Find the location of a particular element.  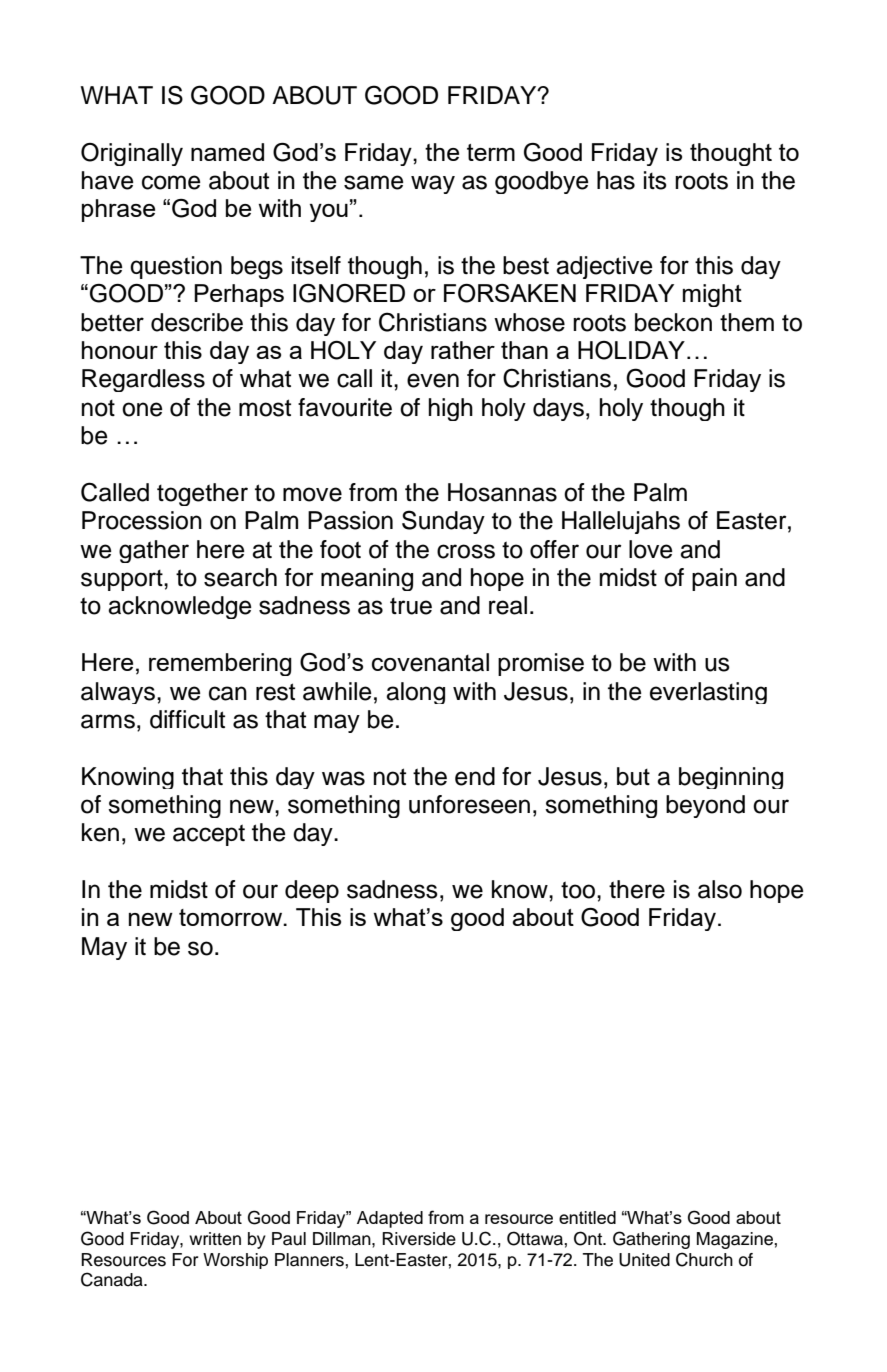

same is located at coordinates (374, 182).
